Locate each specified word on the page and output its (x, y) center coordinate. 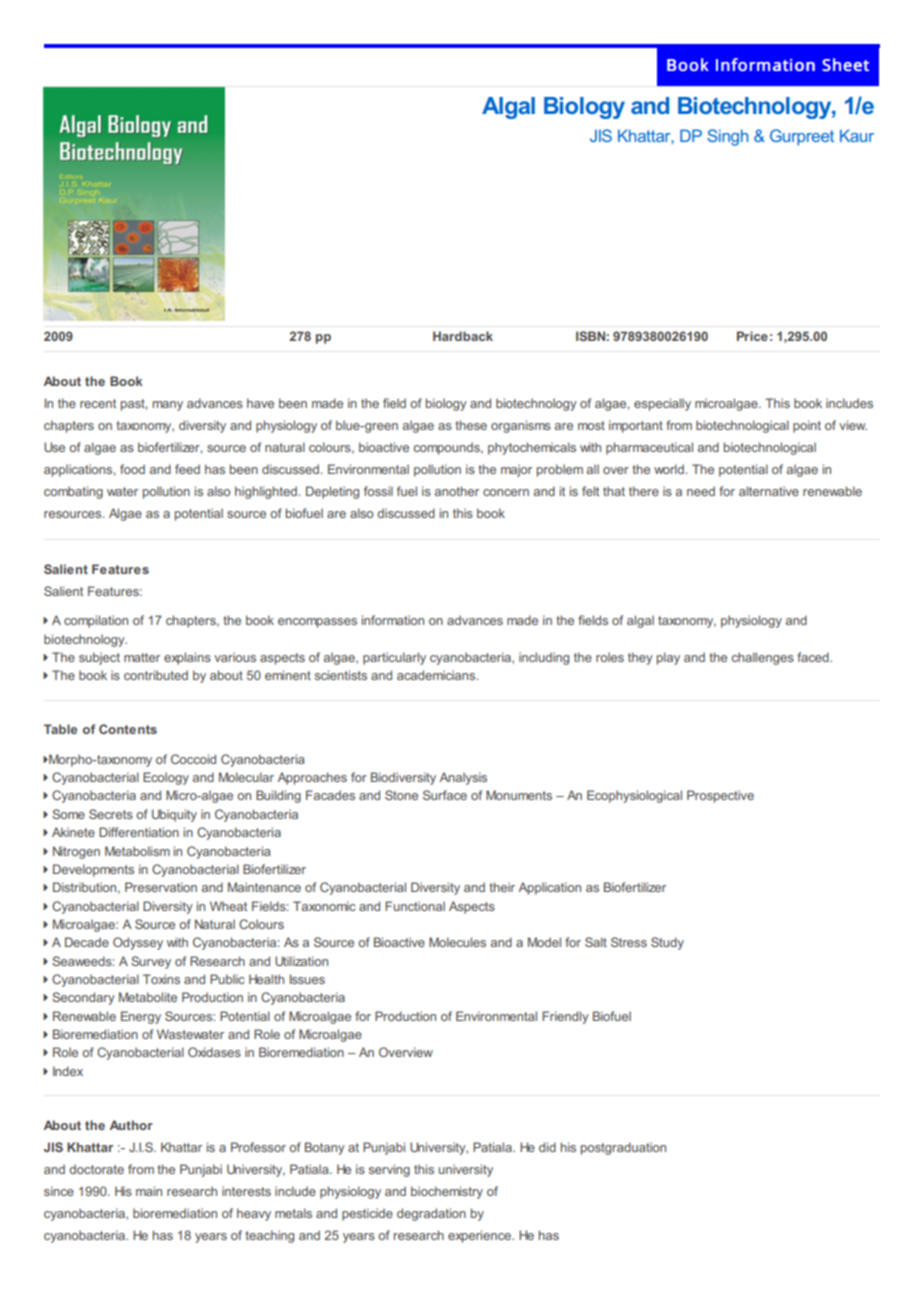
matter (142, 657)
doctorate (96, 1169)
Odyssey (138, 943)
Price (752, 336)
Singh (727, 137)
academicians (437, 675)
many (168, 406)
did (547, 1147)
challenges (763, 658)
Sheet (845, 65)
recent (98, 403)
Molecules (457, 942)
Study (667, 943)
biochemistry (447, 1192)
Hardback (463, 336)
